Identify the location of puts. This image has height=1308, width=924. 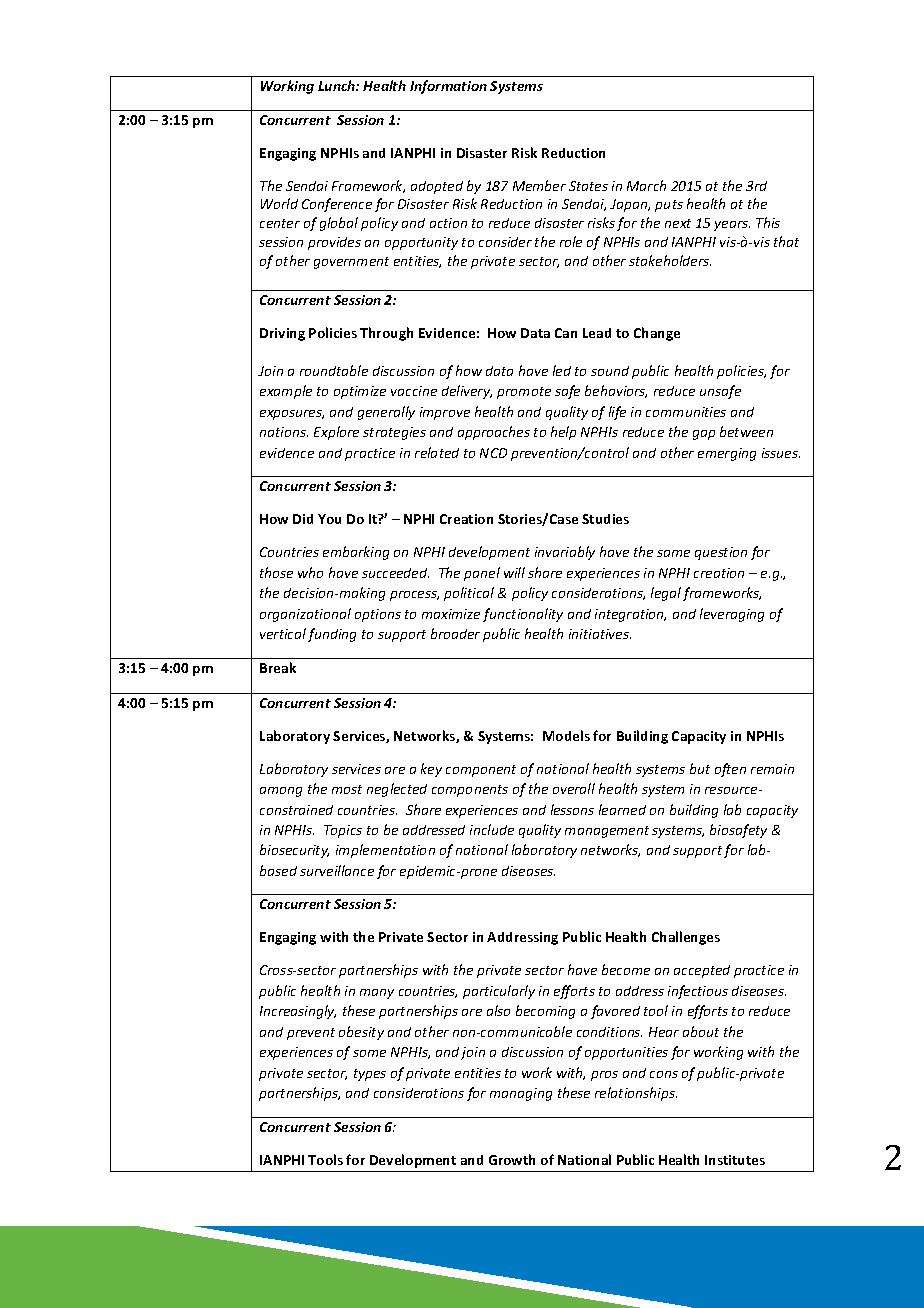
(669, 206).
